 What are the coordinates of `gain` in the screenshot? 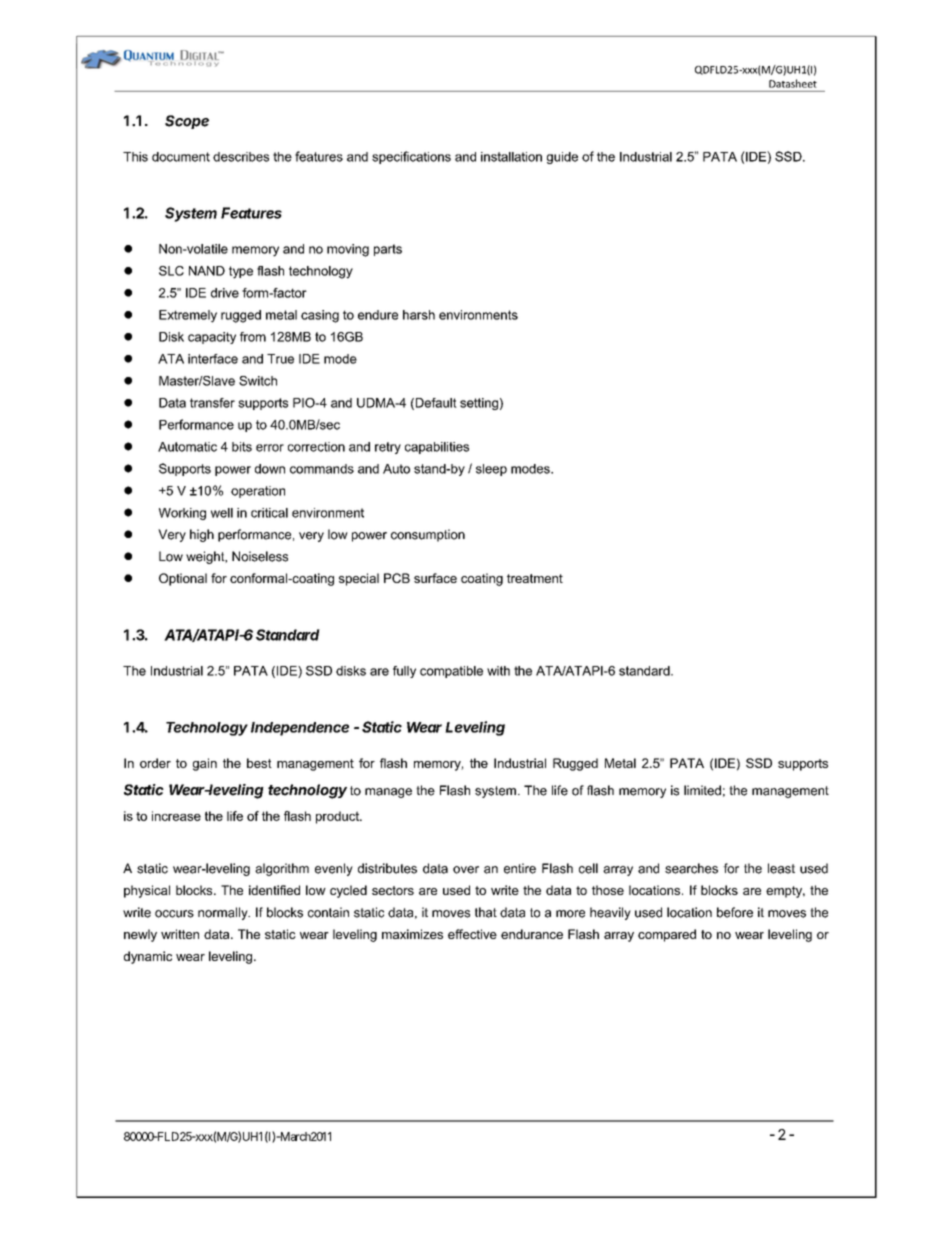 It's located at (205, 764).
